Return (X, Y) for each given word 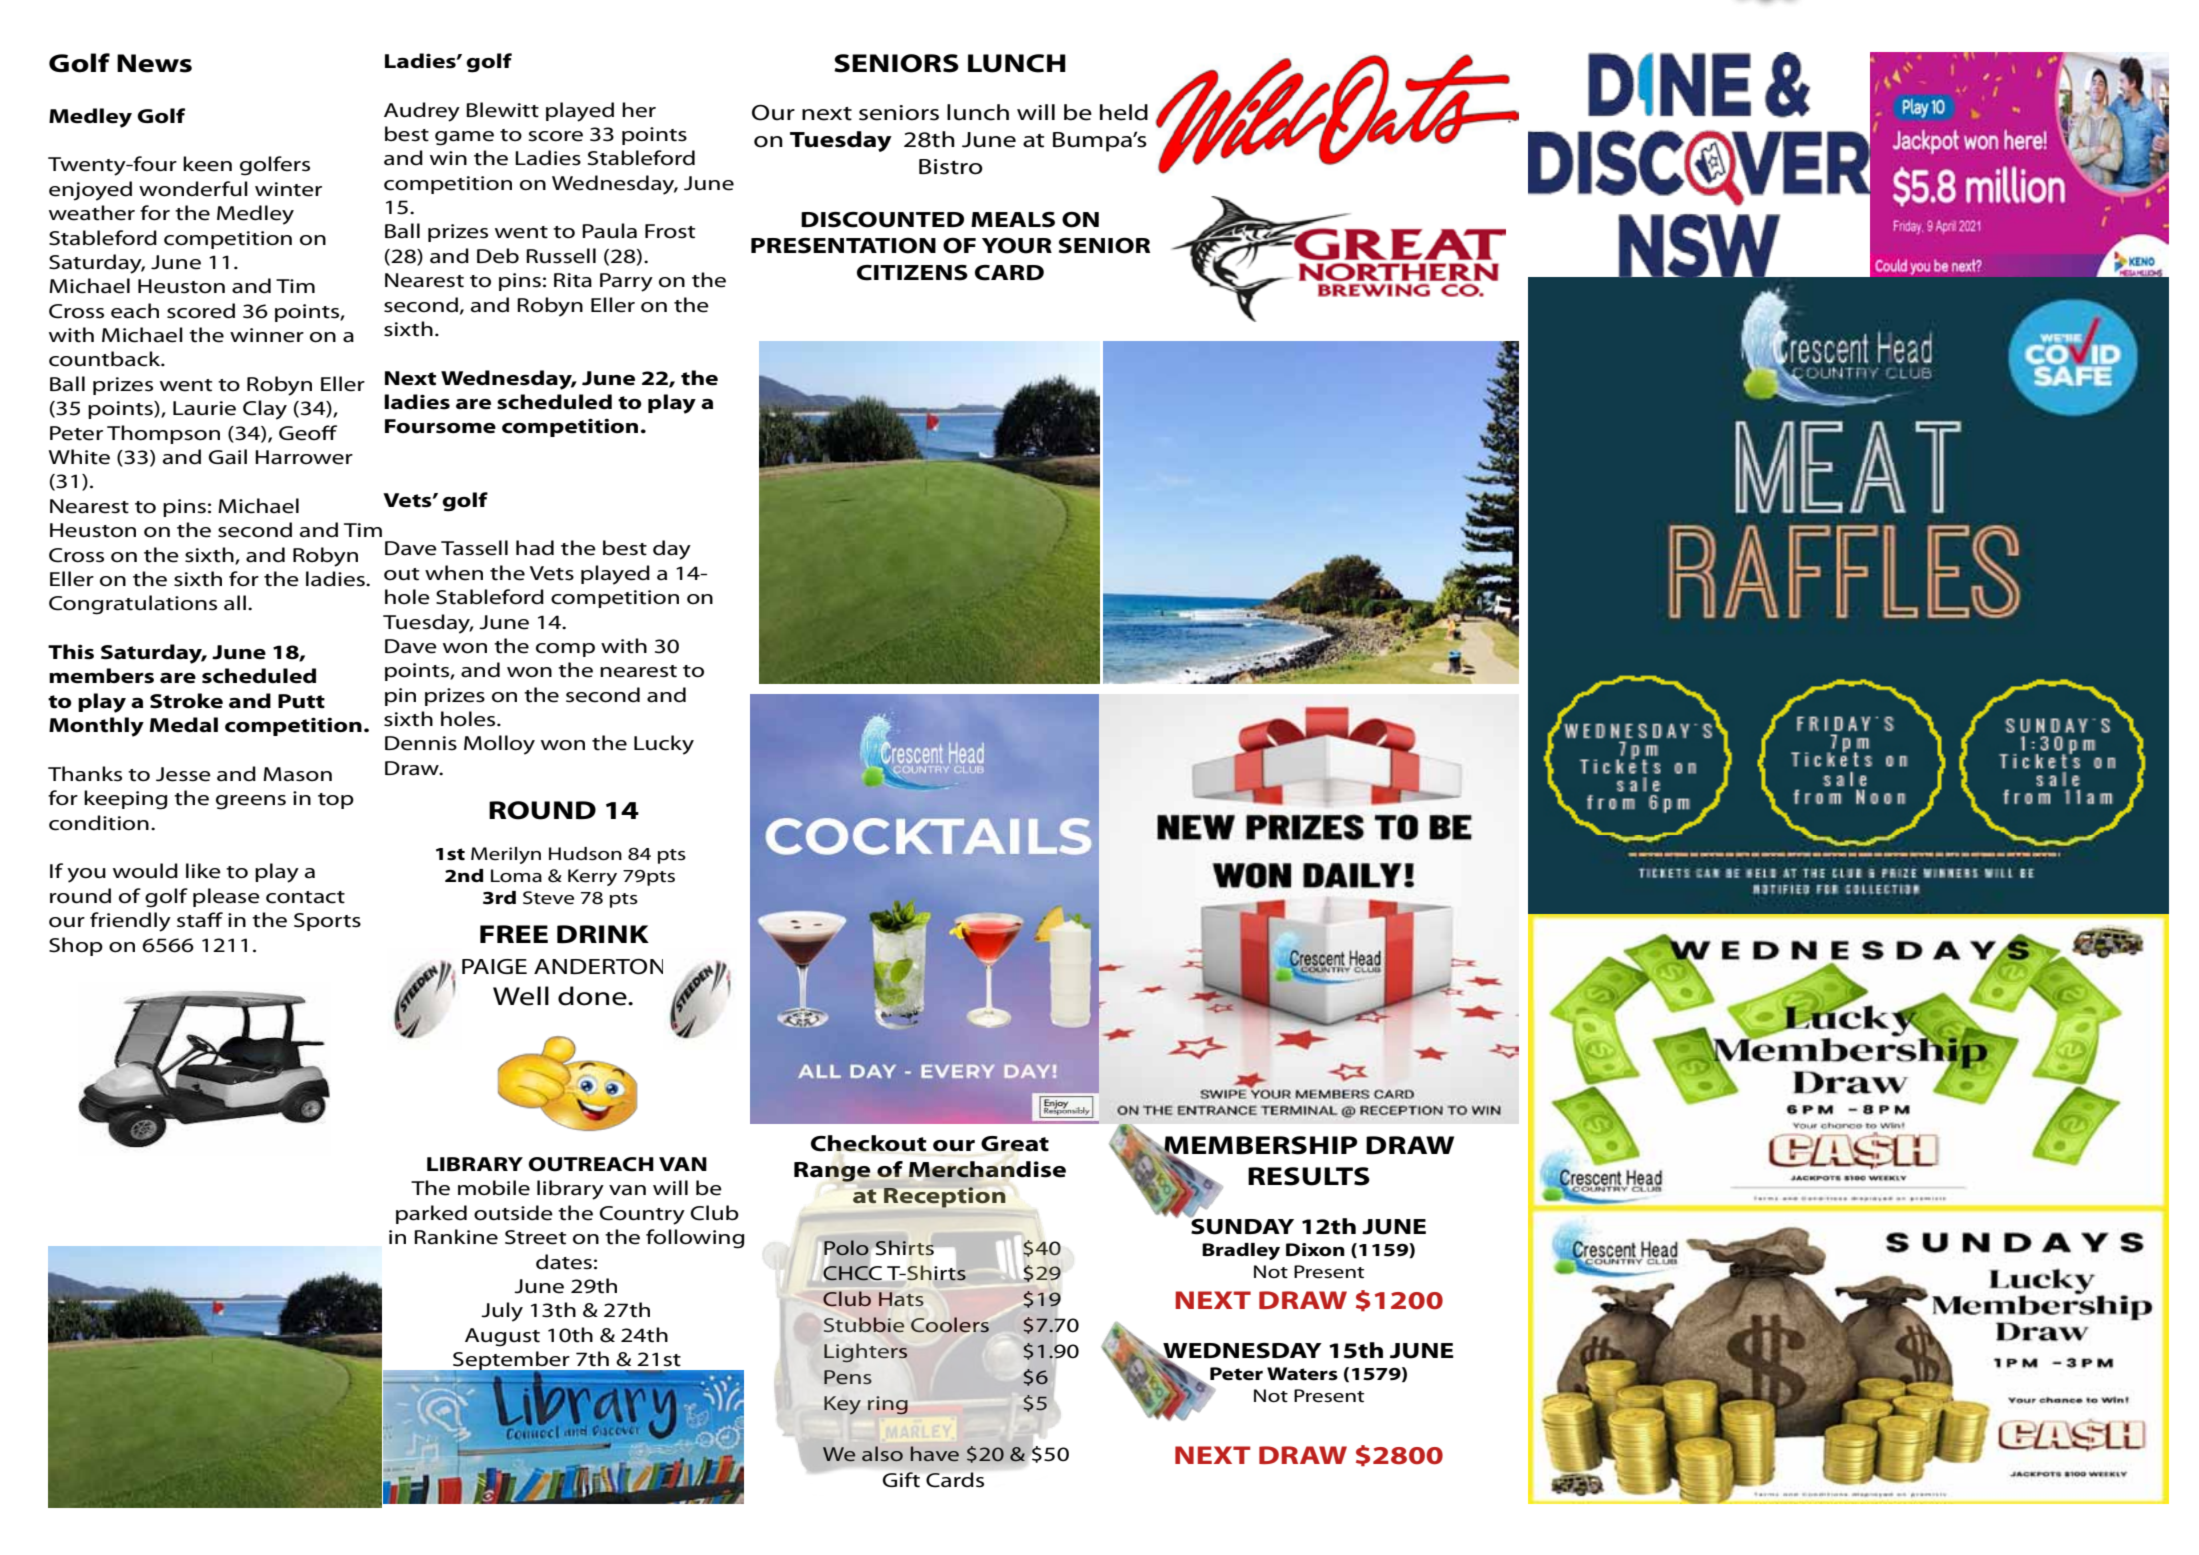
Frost (670, 231)
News (154, 63)
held (1124, 112)
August (502, 1337)
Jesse (183, 774)
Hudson (585, 854)
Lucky (664, 745)
